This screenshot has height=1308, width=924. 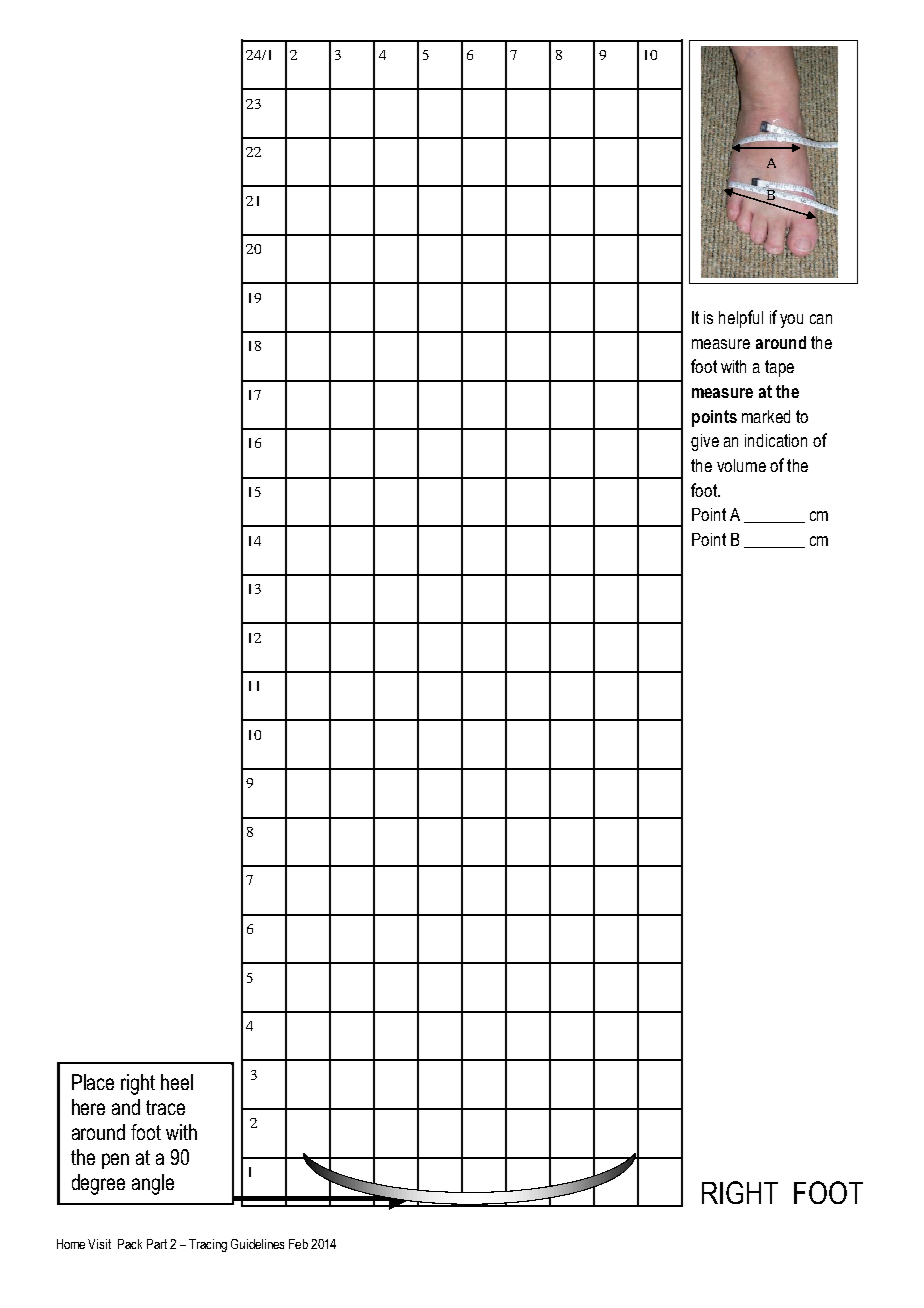 I want to click on heel, so click(x=177, y=1082).
